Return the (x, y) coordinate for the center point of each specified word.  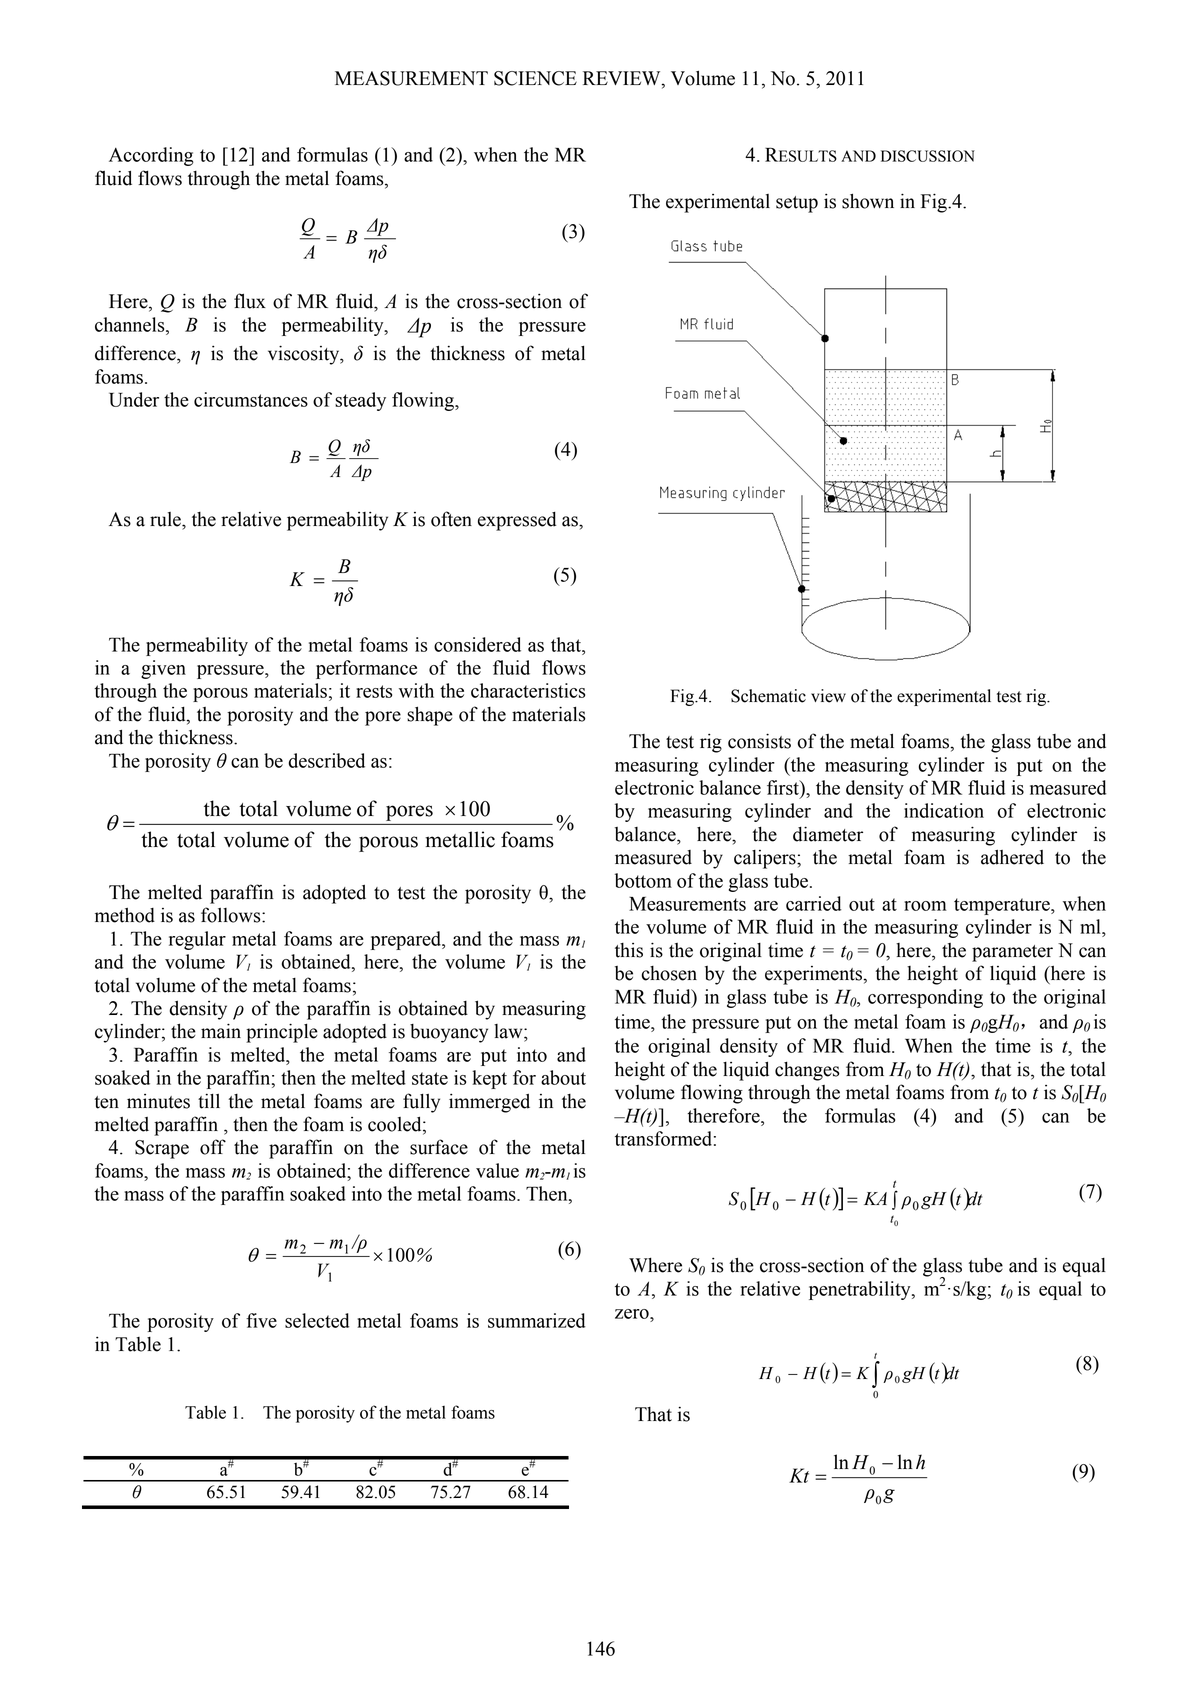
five (261, 1320)
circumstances (251, 399)
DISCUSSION (928, 156)
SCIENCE (535, 78)
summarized (536, 1320)
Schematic (768, 696)
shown (868, 201)
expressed (517, 521)
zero (633, 1314)
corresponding (925, 998)
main (221, 1031)
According (151, 156)
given (163, 669)
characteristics (528, 690)
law (509, 1031)
